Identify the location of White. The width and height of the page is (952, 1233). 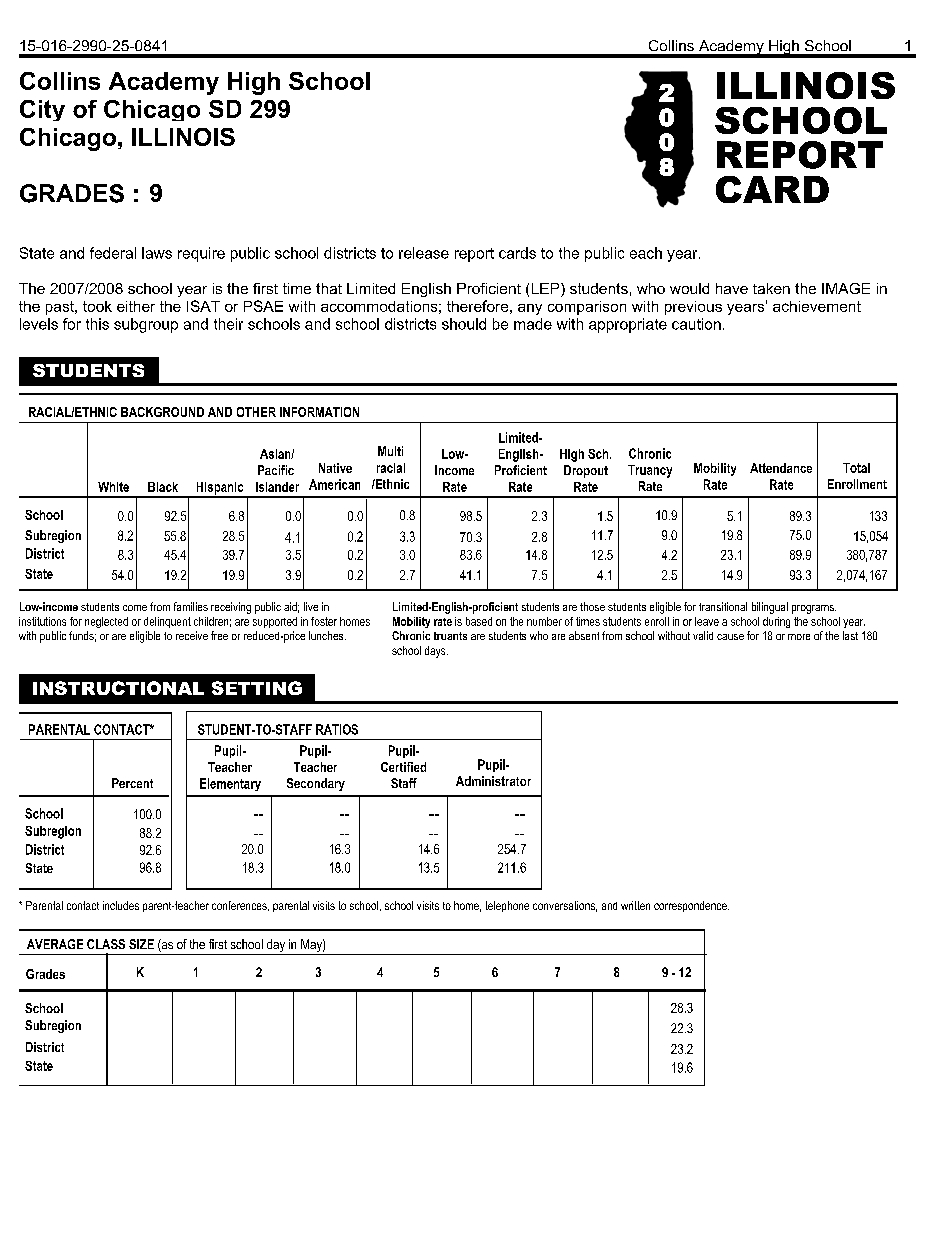
(113, 487).
